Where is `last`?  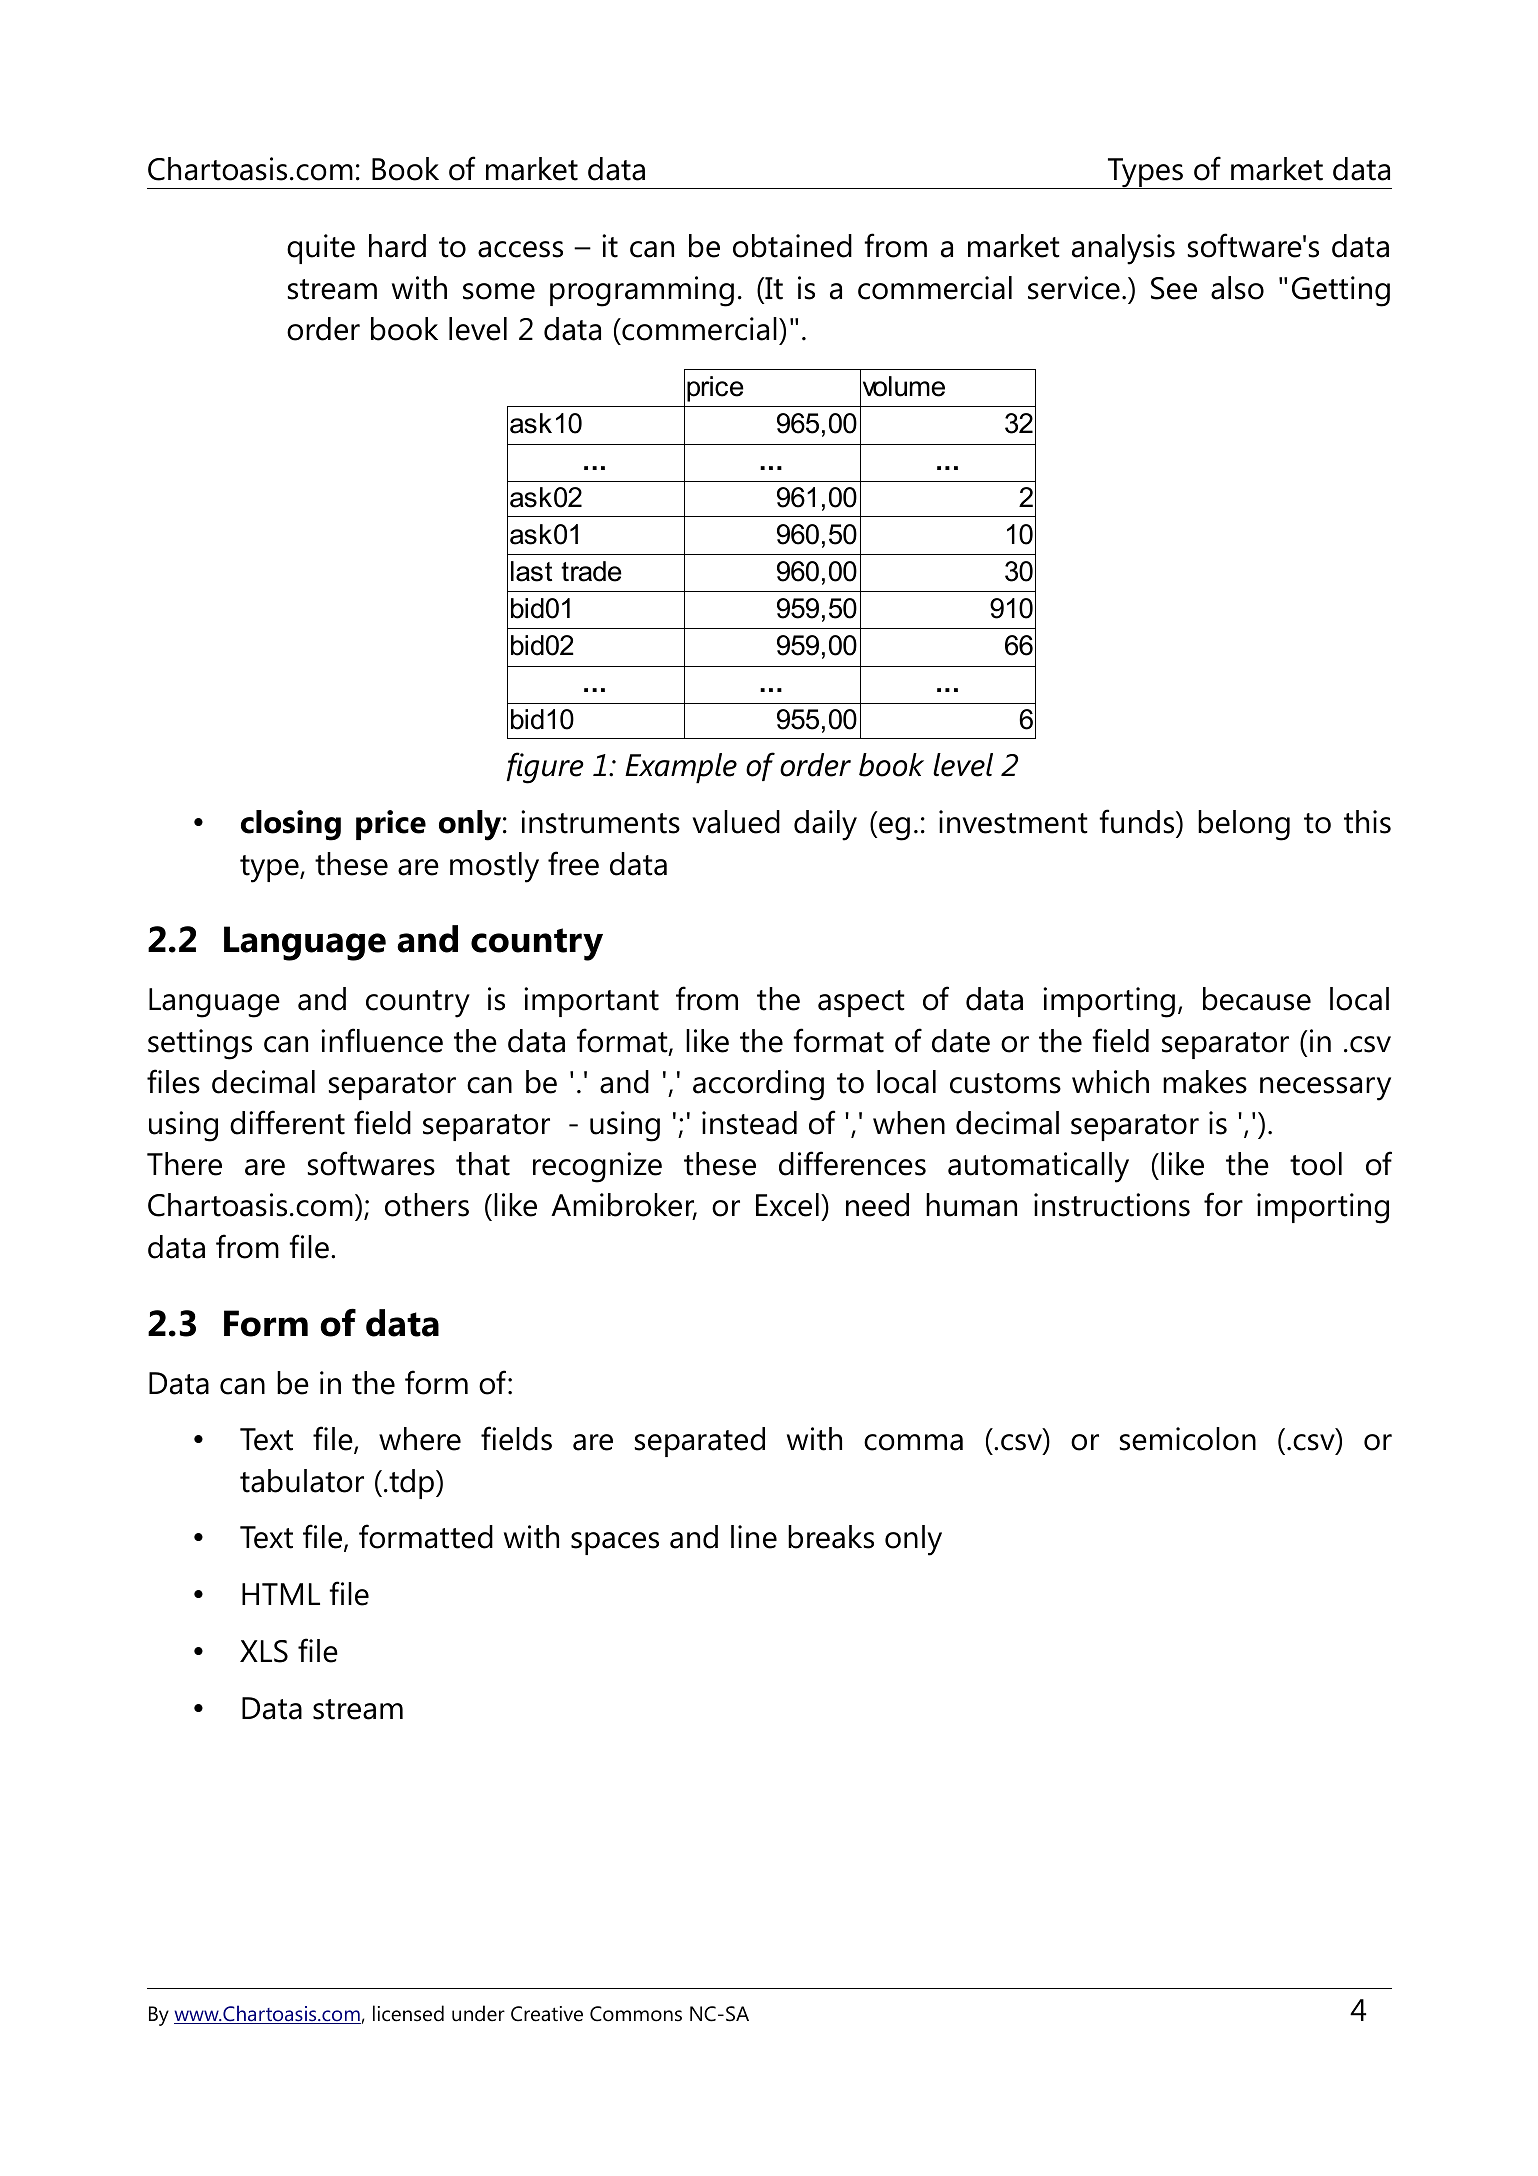
last is located at coordinates (531, 571).
